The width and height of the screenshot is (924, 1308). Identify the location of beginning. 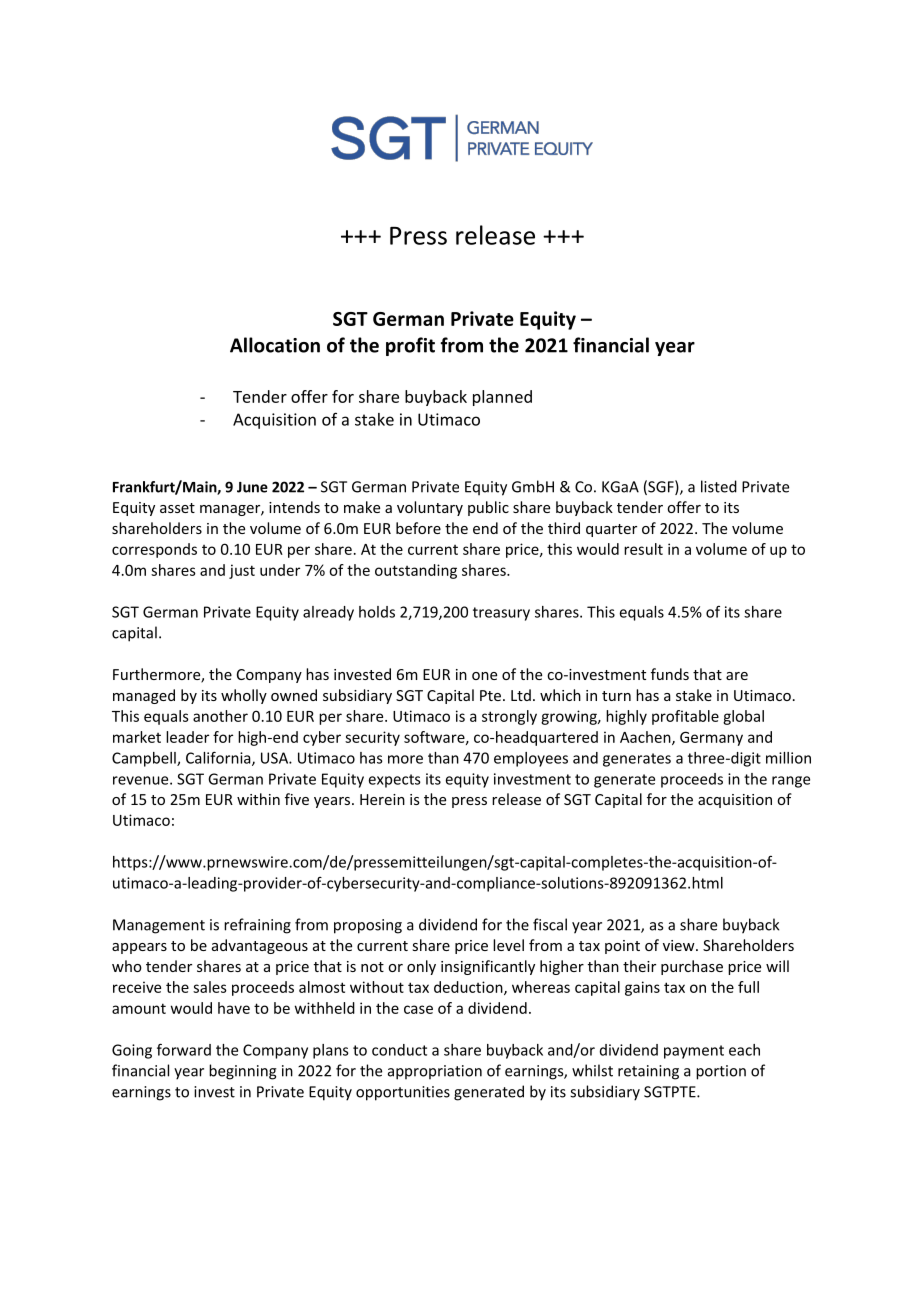
(243, 1072).
